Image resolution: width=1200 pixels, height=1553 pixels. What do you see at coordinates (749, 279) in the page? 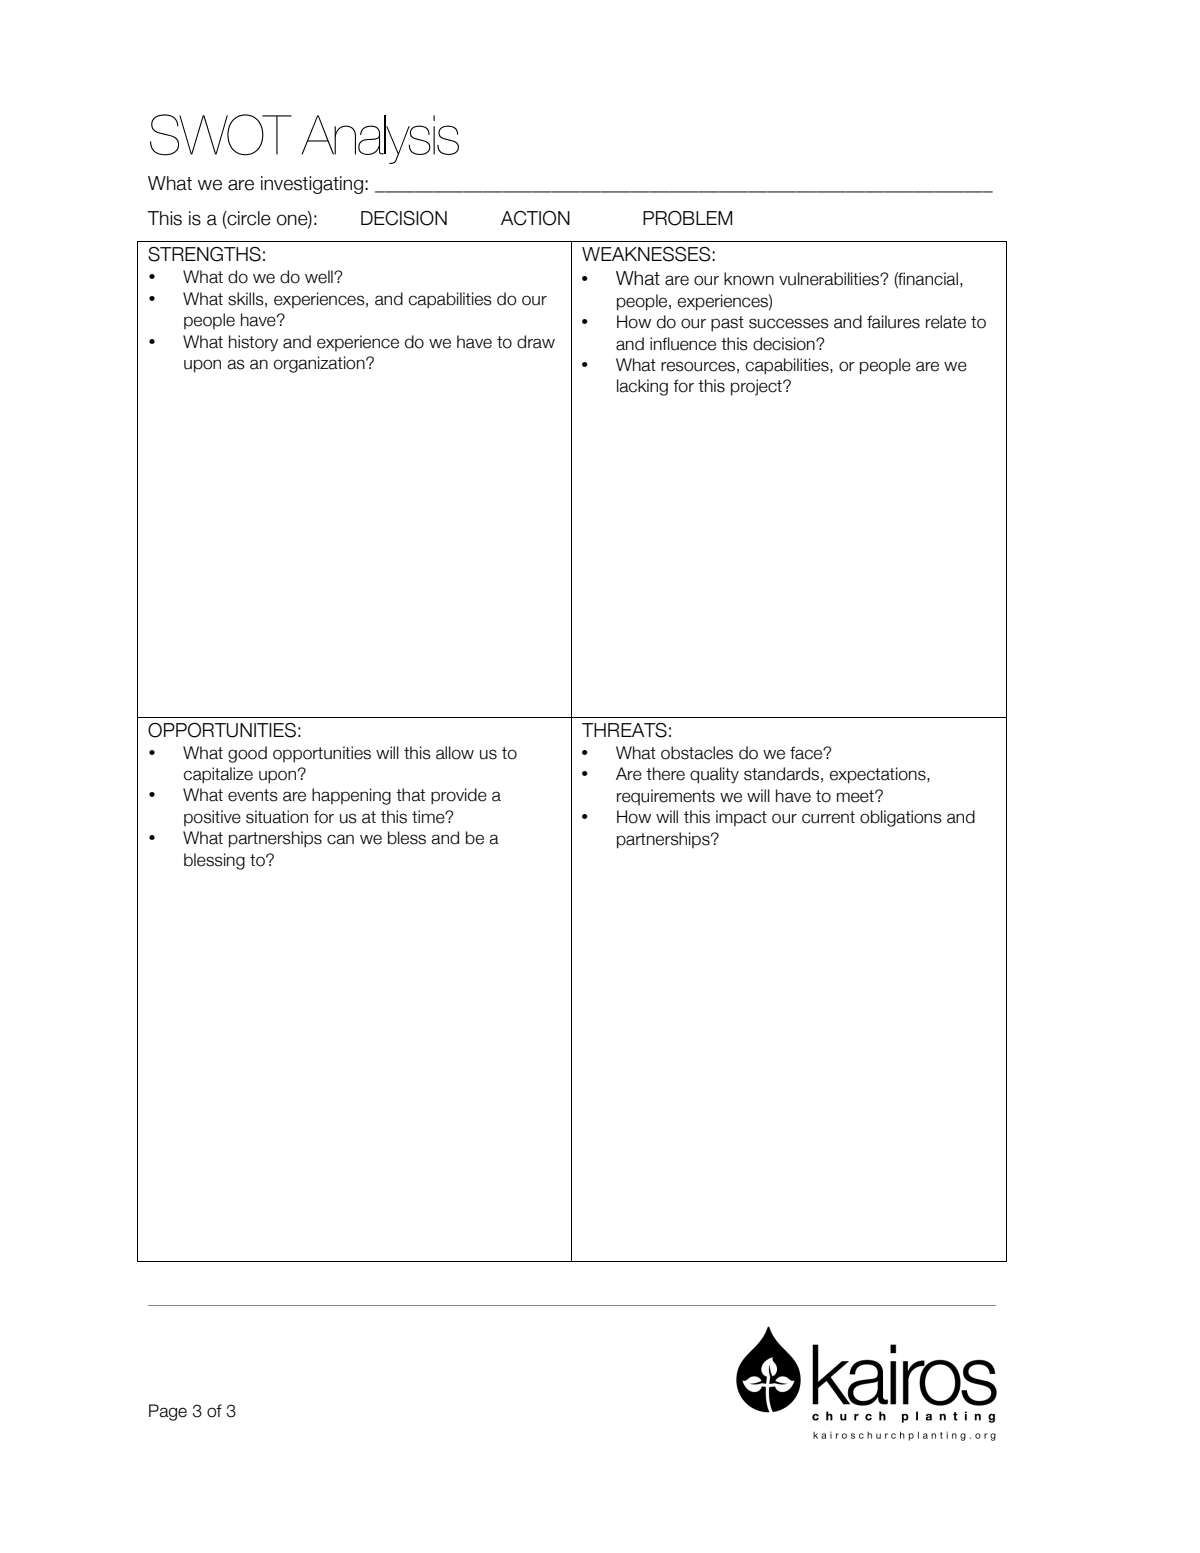
I see `known` at bounding box center [749, 279].
